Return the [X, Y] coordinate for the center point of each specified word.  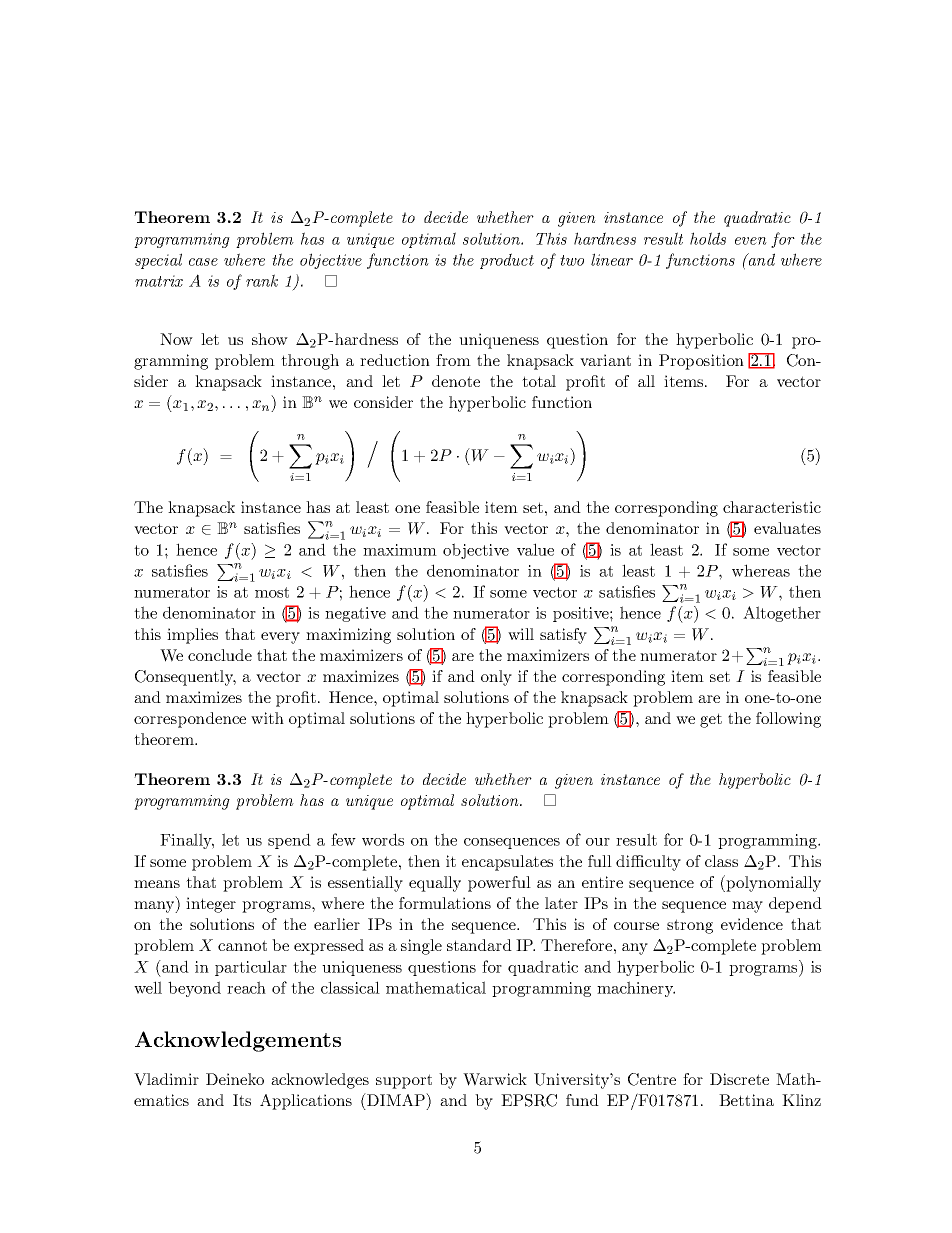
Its [242, 1100]
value [535, 549]
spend [289, 841]
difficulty [648, 863]
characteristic [772, 507]
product [507, 261]
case [203, 262]
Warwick [495, 1079]
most [272, 592]
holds [708, 238]
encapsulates [507, 863]
